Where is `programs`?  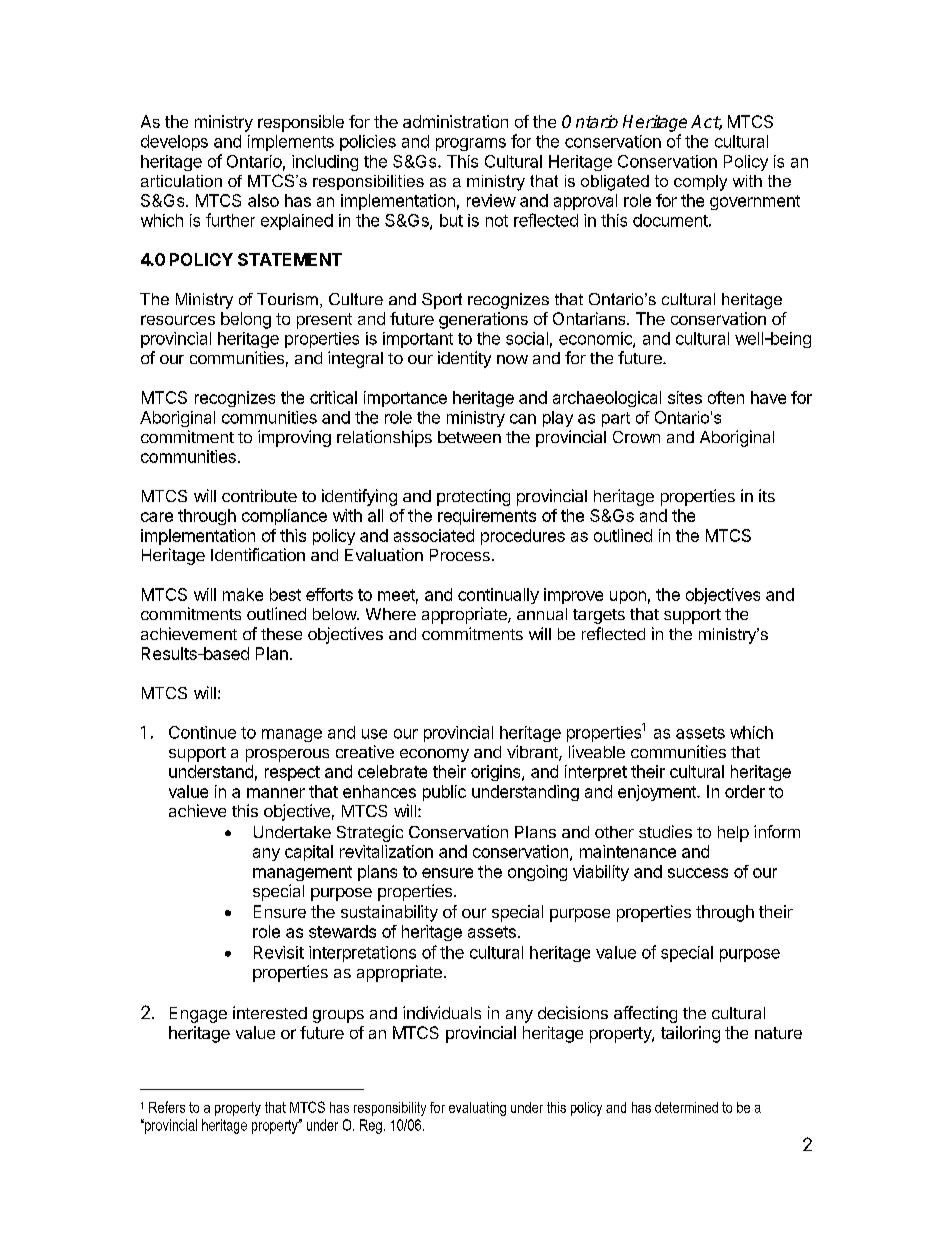
programs is located at coordinates (471, 144).
